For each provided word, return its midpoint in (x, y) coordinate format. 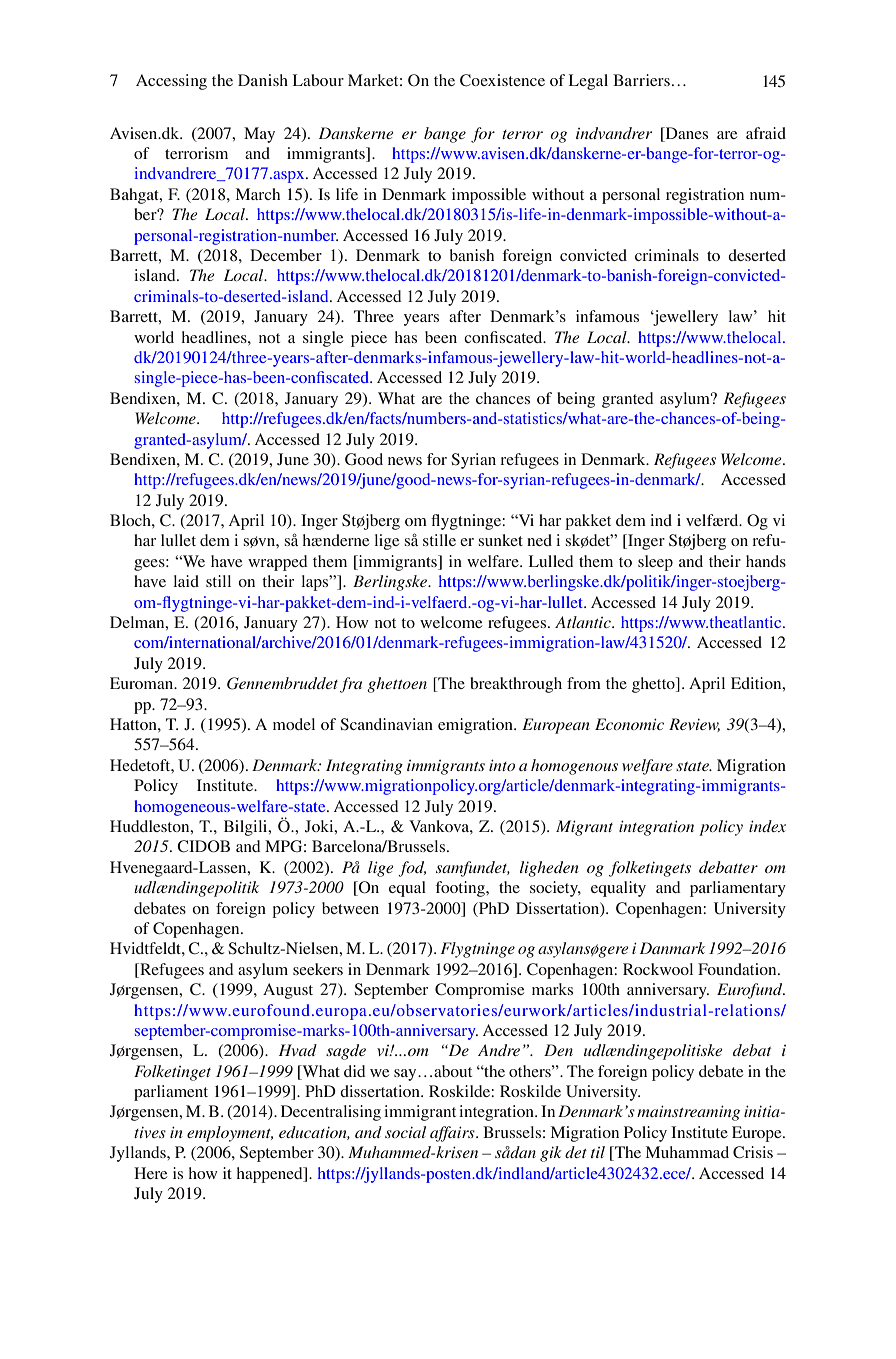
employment (230, 1134)
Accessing (171, 82)
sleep (655, 563)
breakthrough (516, 685)
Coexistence (502, 80)
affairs (453, 1134)
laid (186, 581)
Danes (685, 133)
